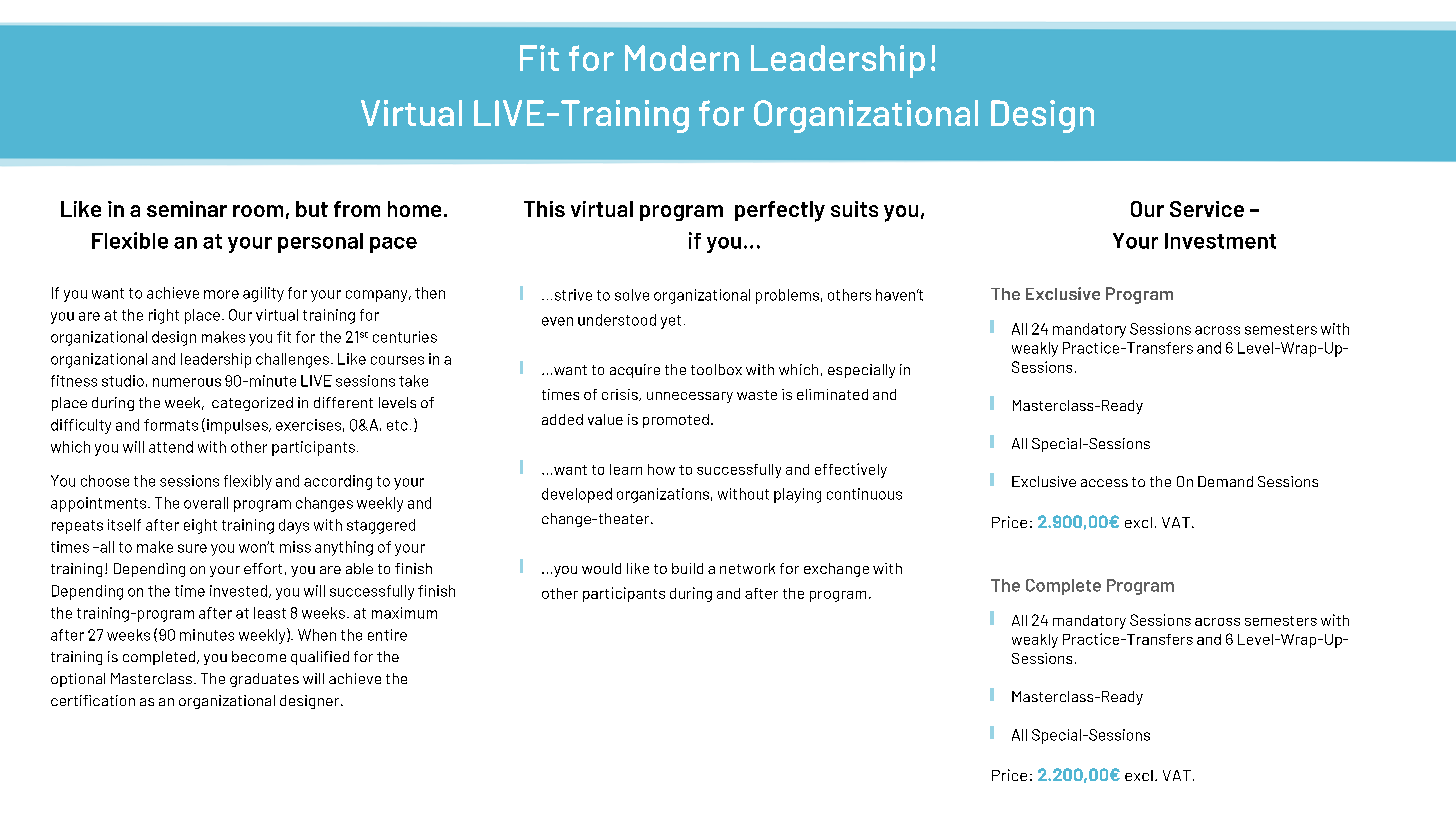  I want to click on graduates, so click(264, 680).
